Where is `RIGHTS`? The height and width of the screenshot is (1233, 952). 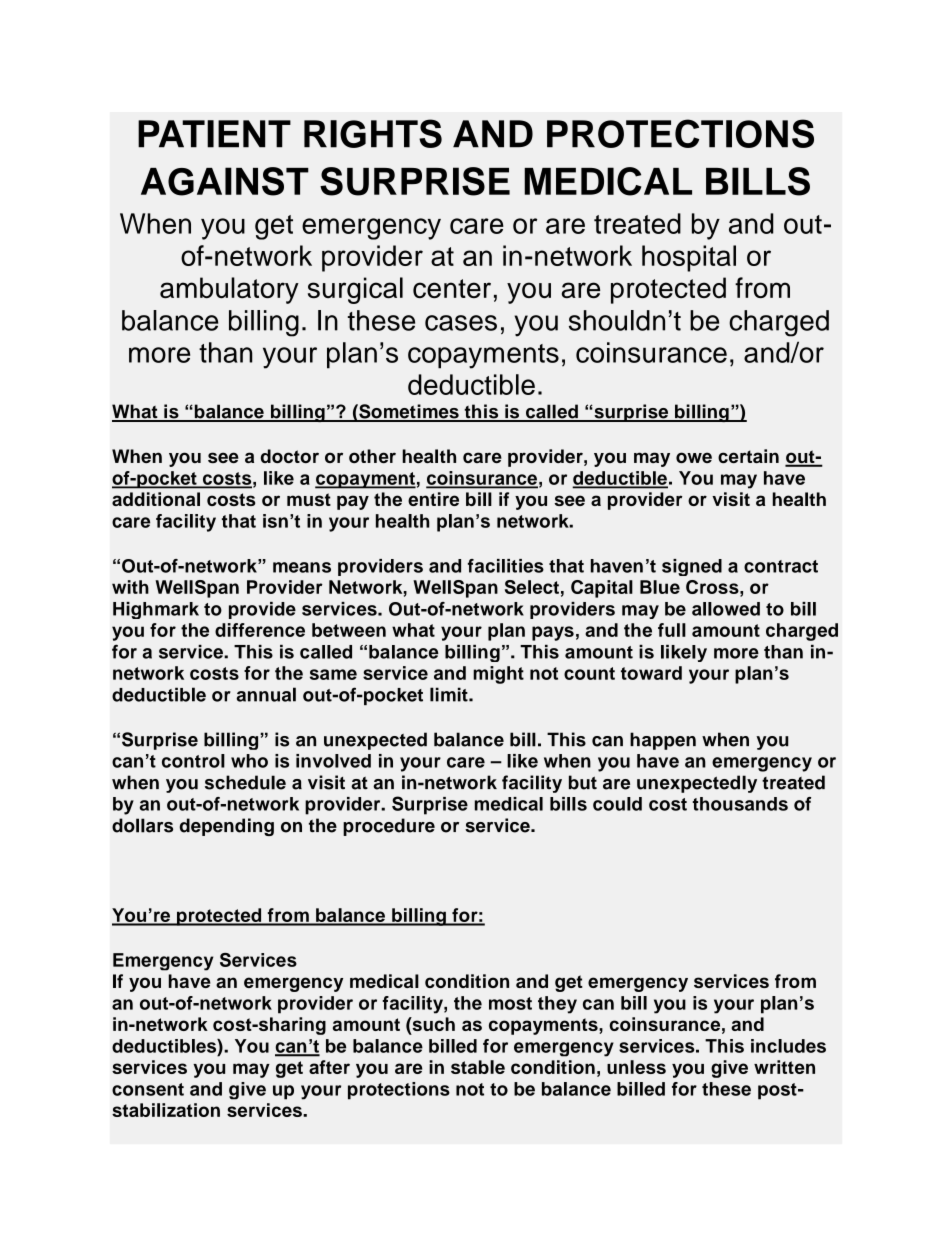
RIGHTS is located at coordinates (373, 133).
